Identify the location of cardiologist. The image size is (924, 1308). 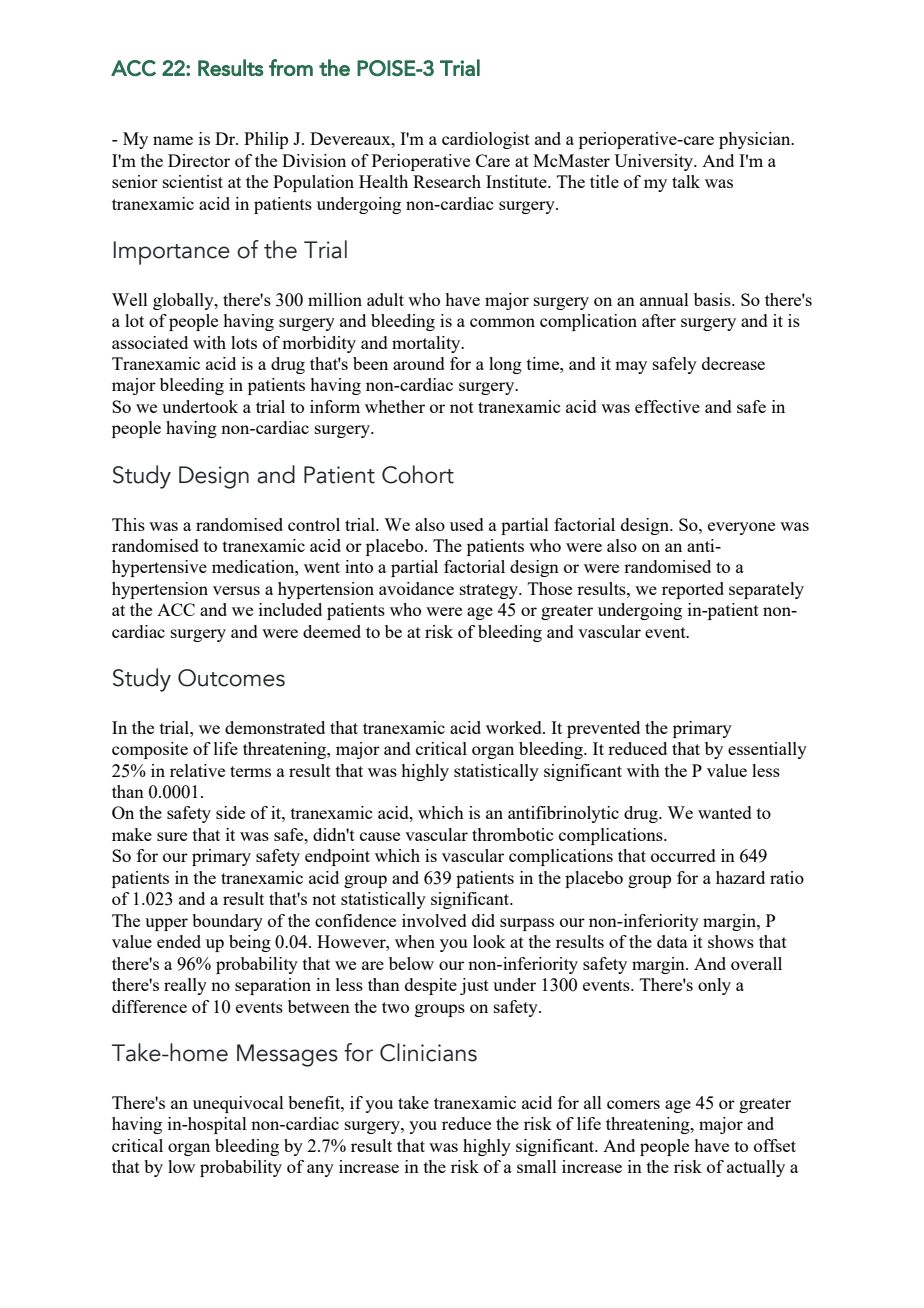
(486, 140).
